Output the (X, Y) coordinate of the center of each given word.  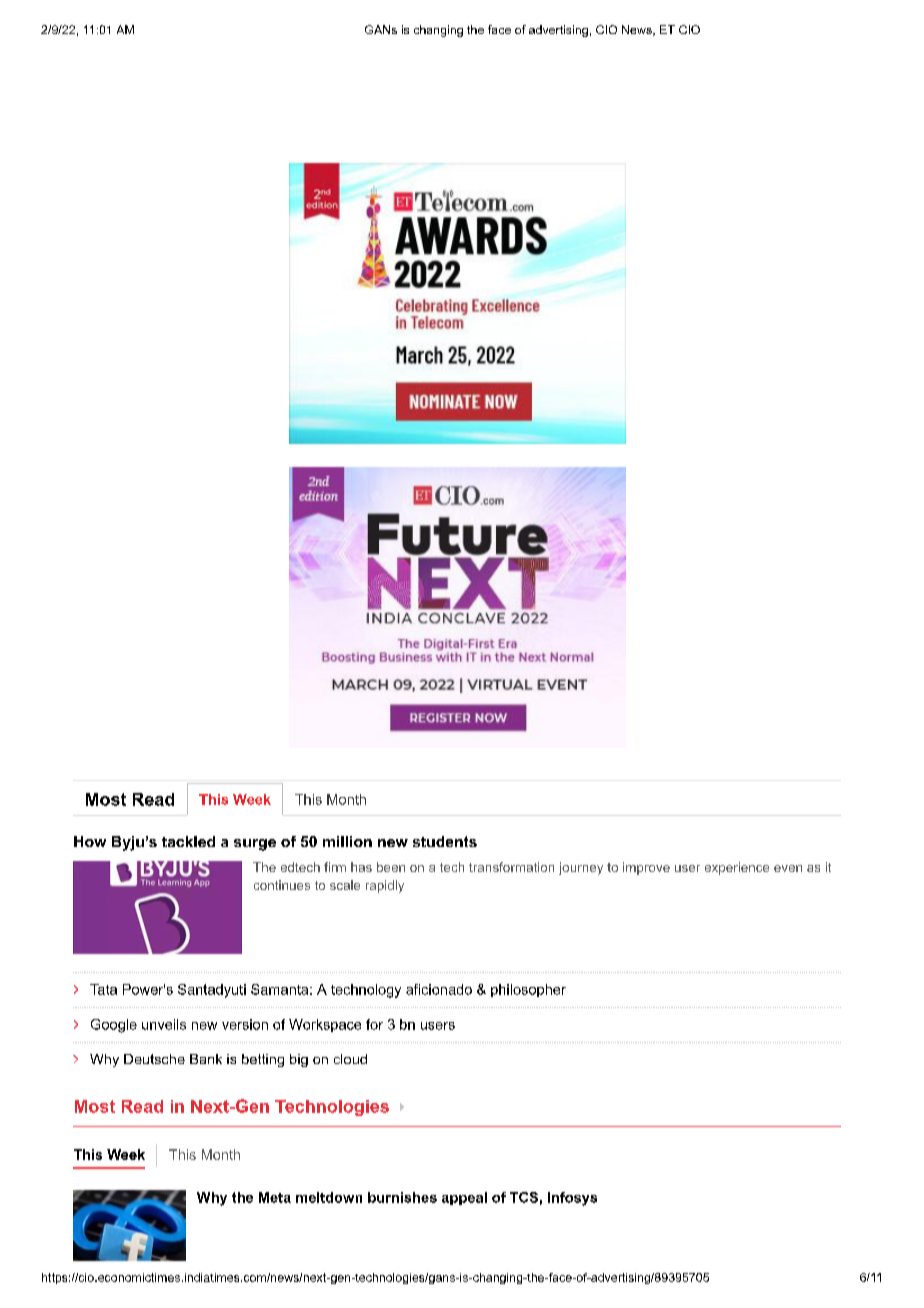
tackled (188, 841)
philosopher (528, 990)
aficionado (439, 989)
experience (737, 868)
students (445, 841)
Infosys (572, 1199)
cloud (350, 1059)
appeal (464, 1198)
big (299, 1060)
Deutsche (154, 1059)
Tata (103, 989)
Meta (275, 1197)
